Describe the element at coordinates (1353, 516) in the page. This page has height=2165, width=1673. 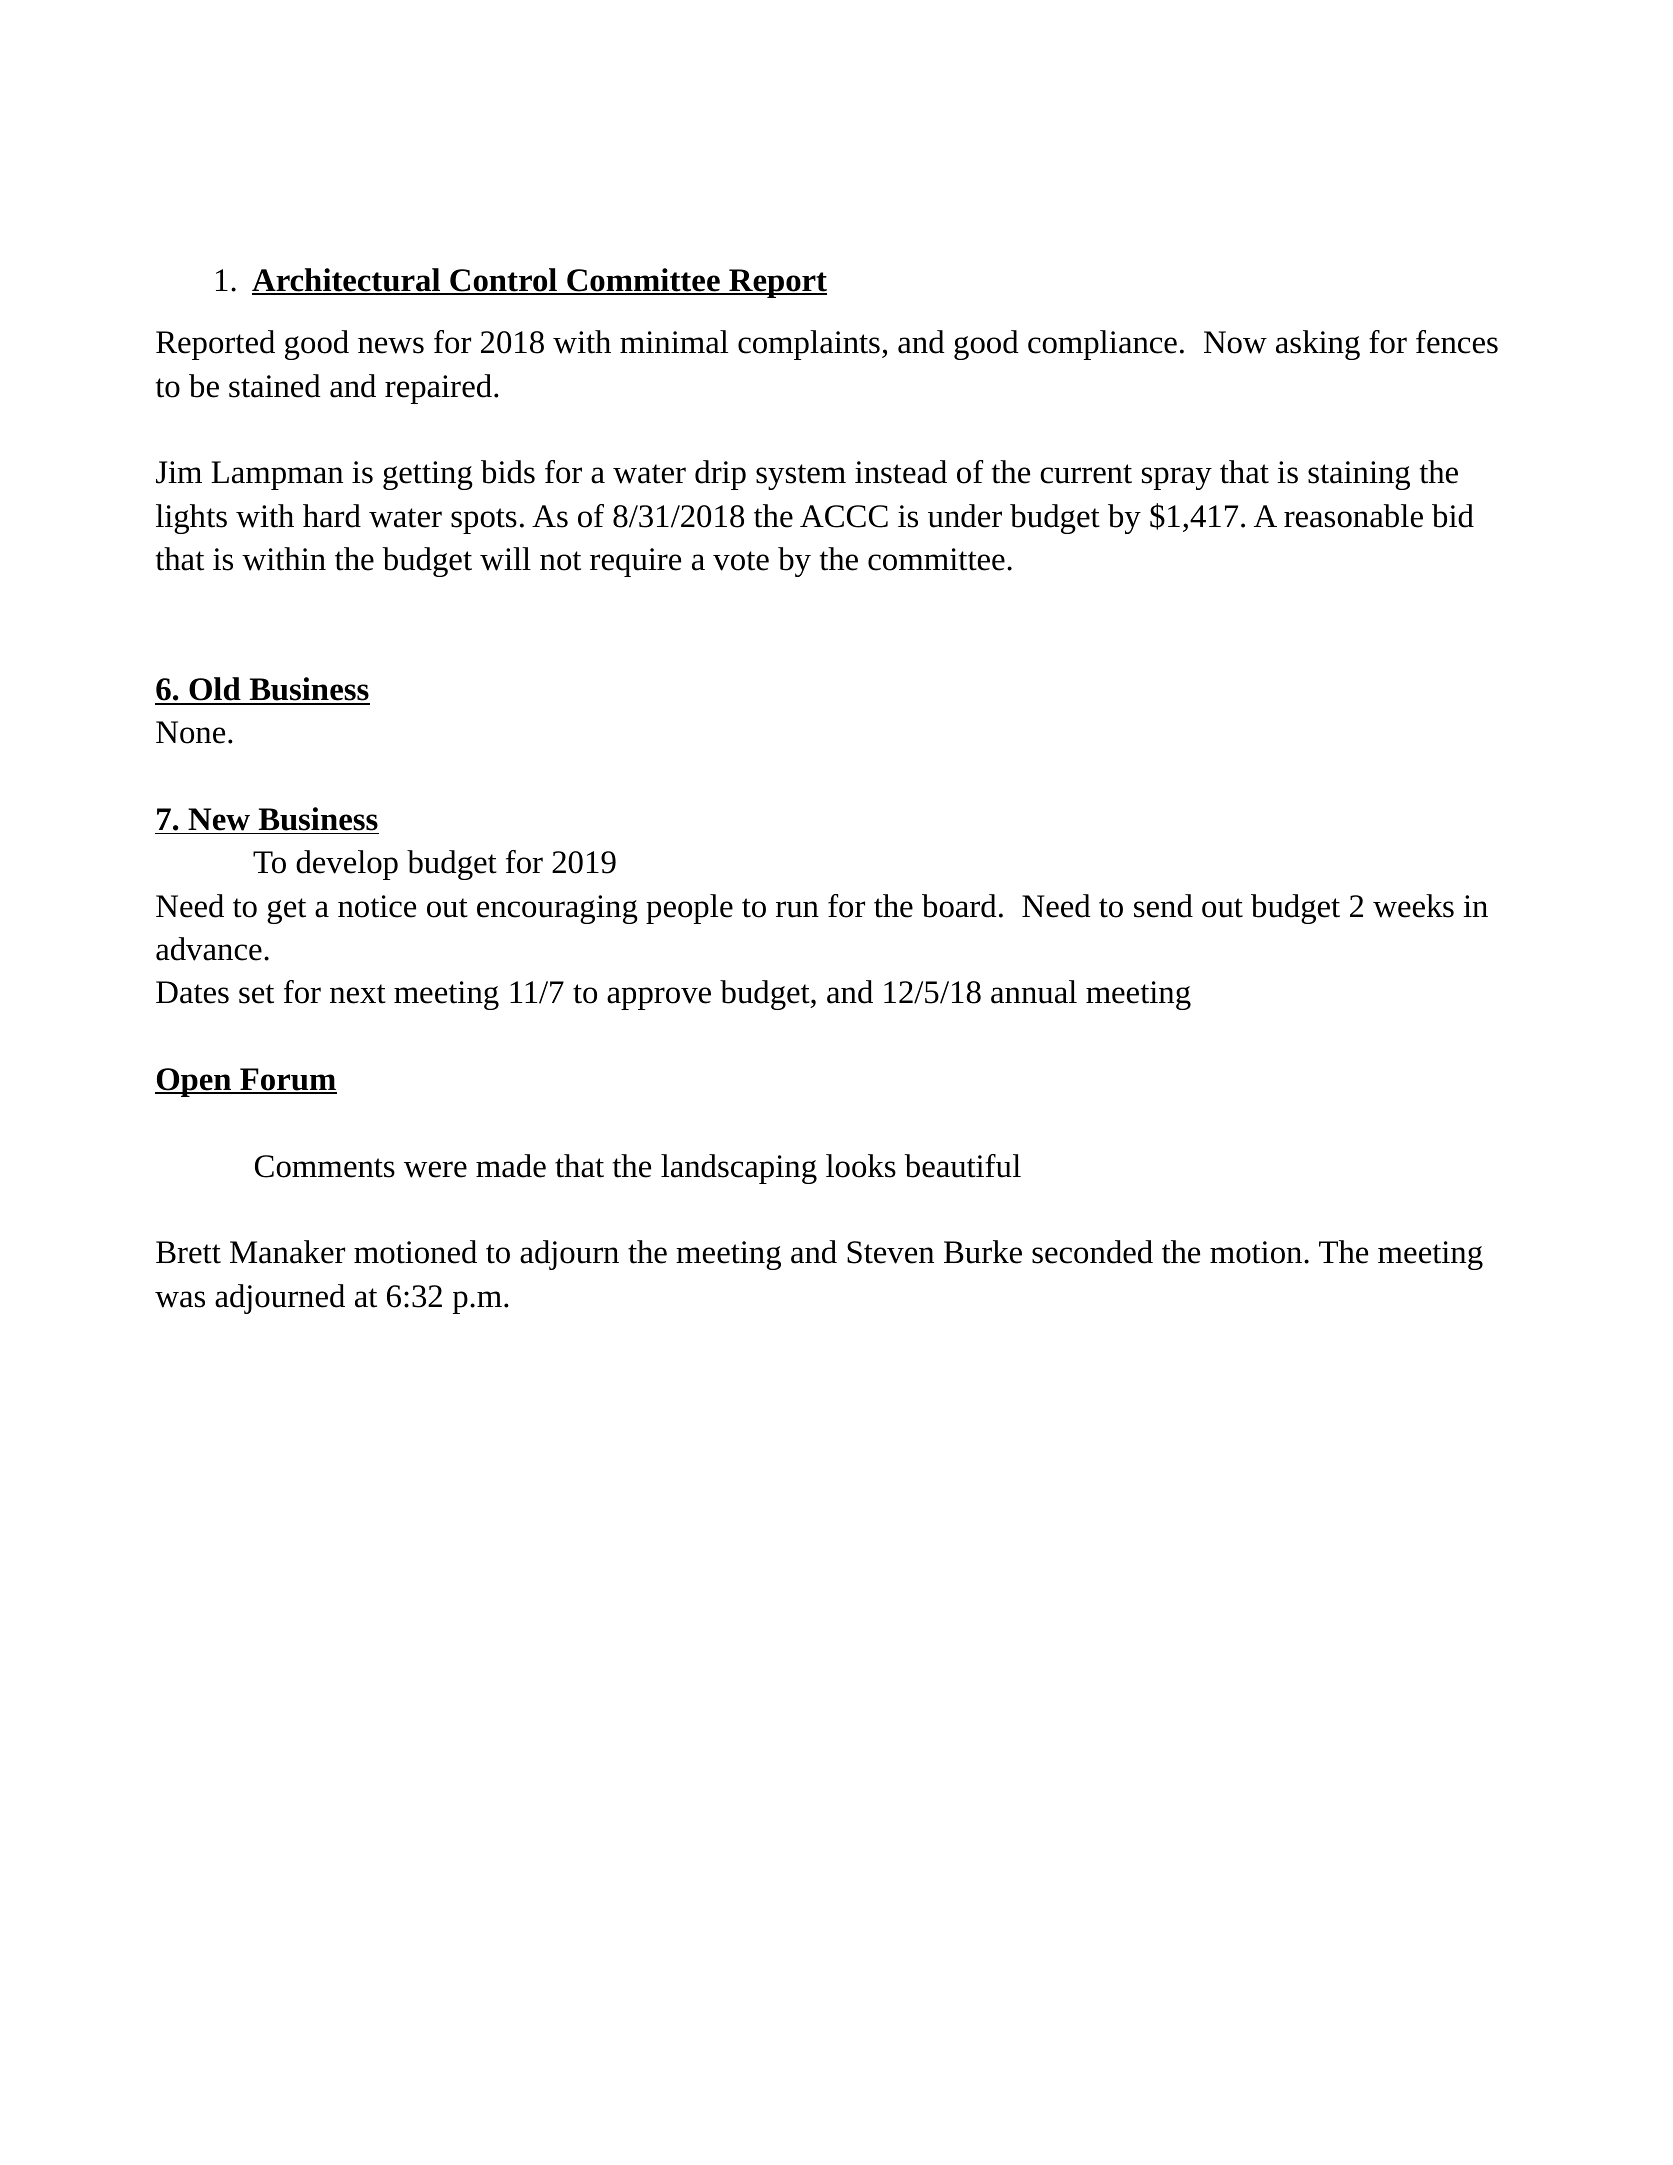
I see `reasonable` at that location.
